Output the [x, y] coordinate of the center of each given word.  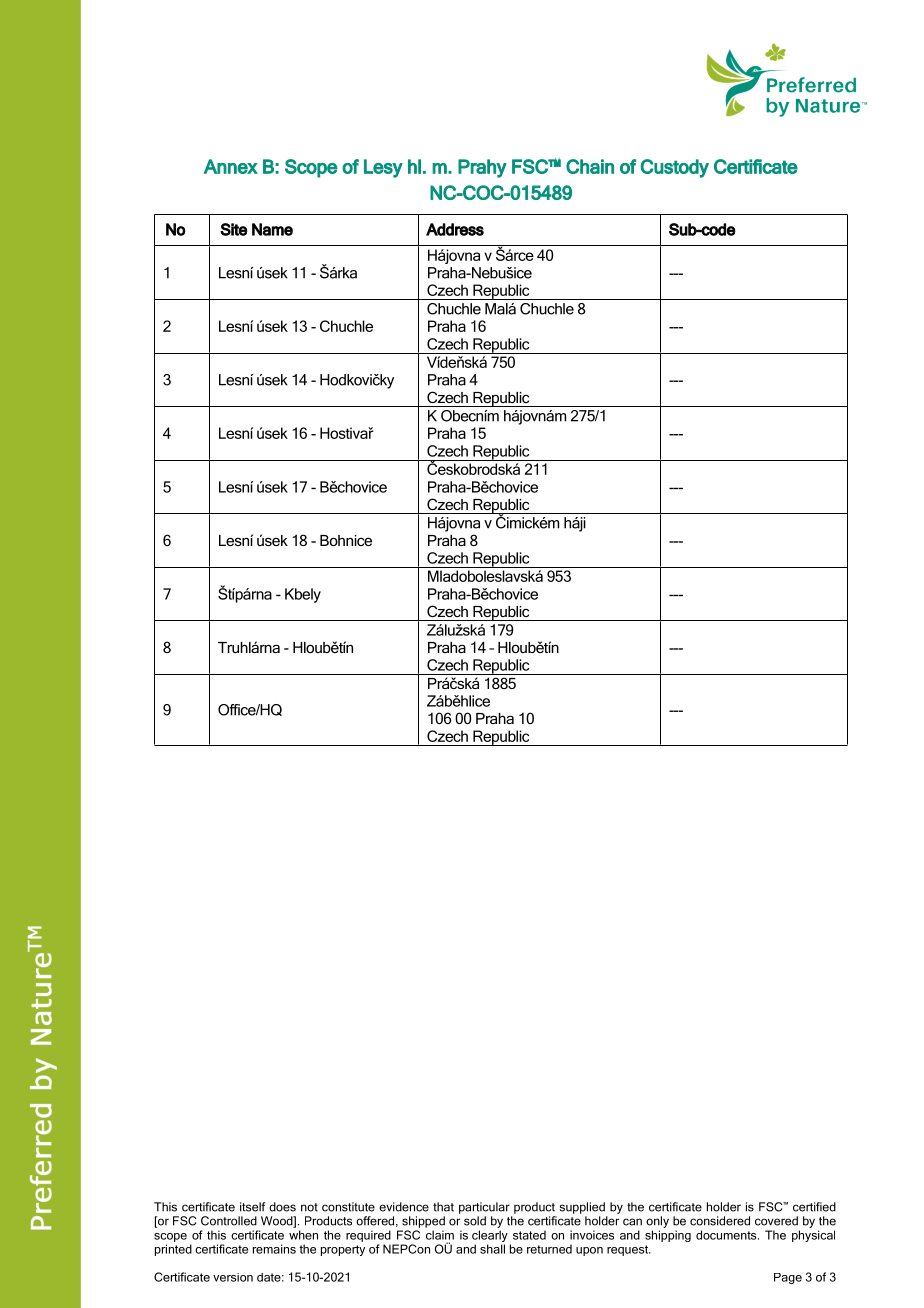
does [282, 1207]
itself [252, 1207]
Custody [674, 168]
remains [274, 1249]
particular [484, 1208]
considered [720, 1221]
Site [234, 229]
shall [492, 1249]
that [443, 1207]
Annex [231, 166]
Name [272, 229]
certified [814, 1207]
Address [455, 229]
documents [727, 1235]
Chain [590, 166]
